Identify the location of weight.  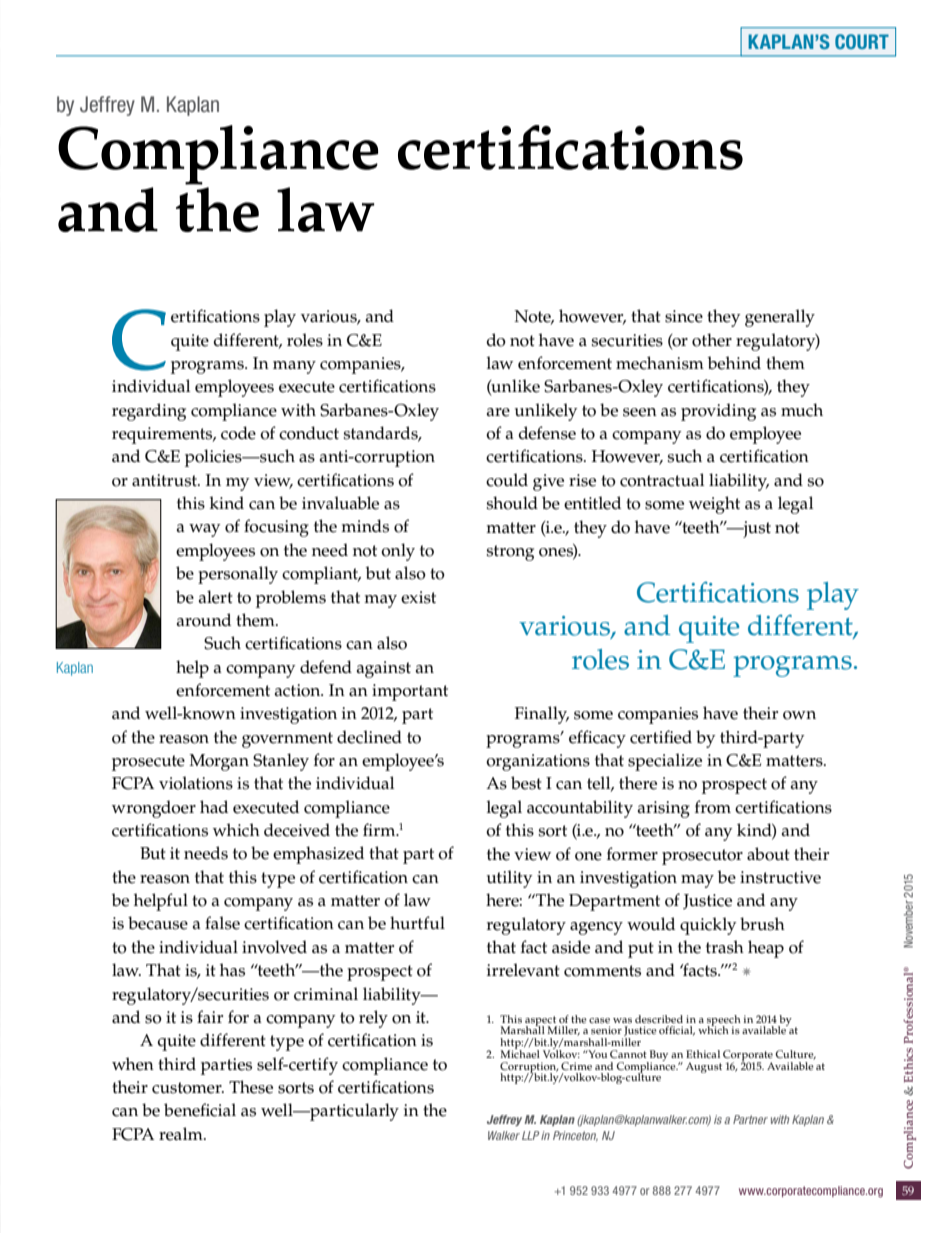
(714, 505).
